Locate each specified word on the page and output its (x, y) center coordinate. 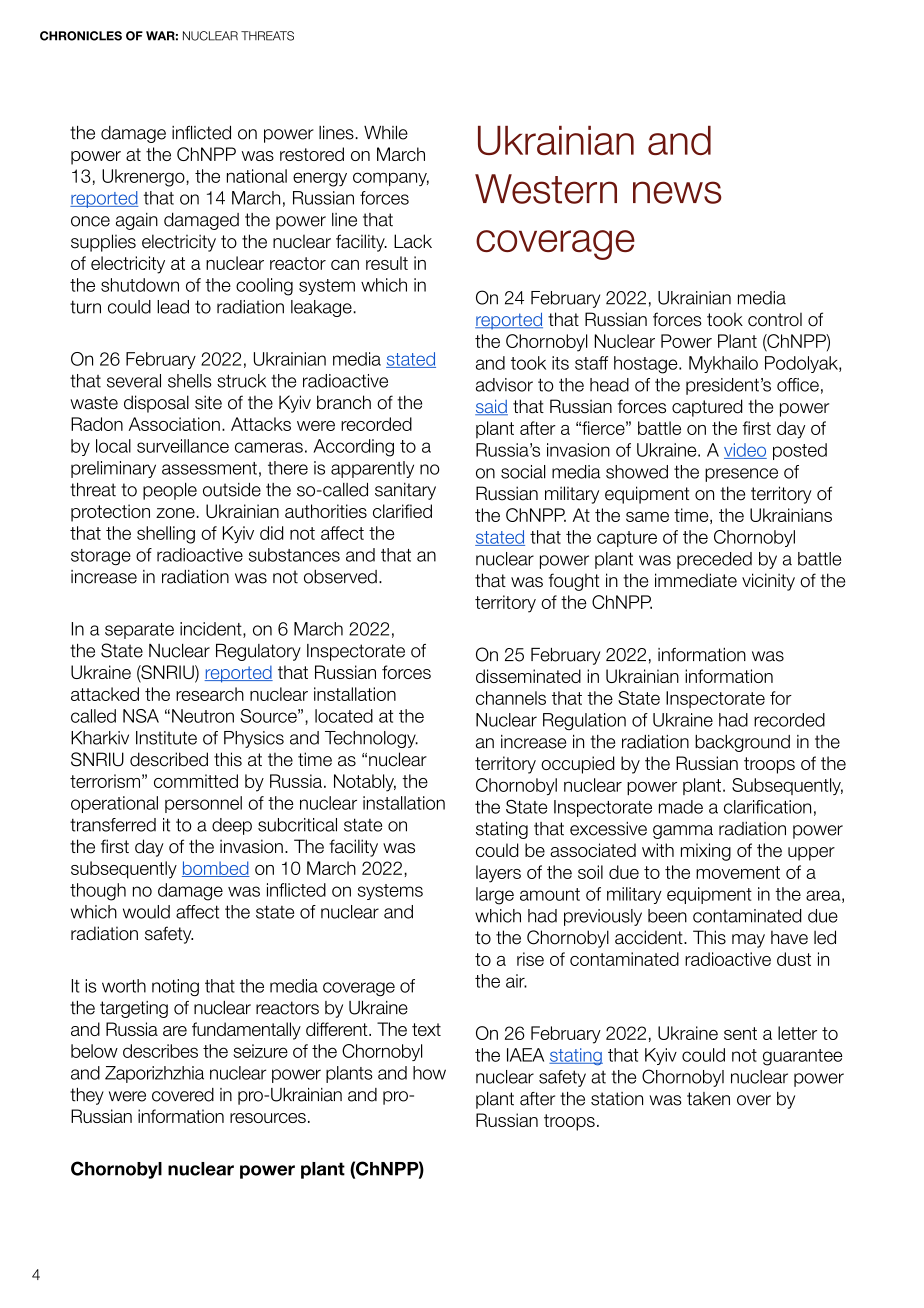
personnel (203, 804)
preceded (714, 560)
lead (173, 307)
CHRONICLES (81, 36)
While (386, 133)
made (681, 807)
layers (498, 874)
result (387, 263)
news (677, 192)
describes (160, 1051)
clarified (402, 511)
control (775, 319)
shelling (166, 535)
